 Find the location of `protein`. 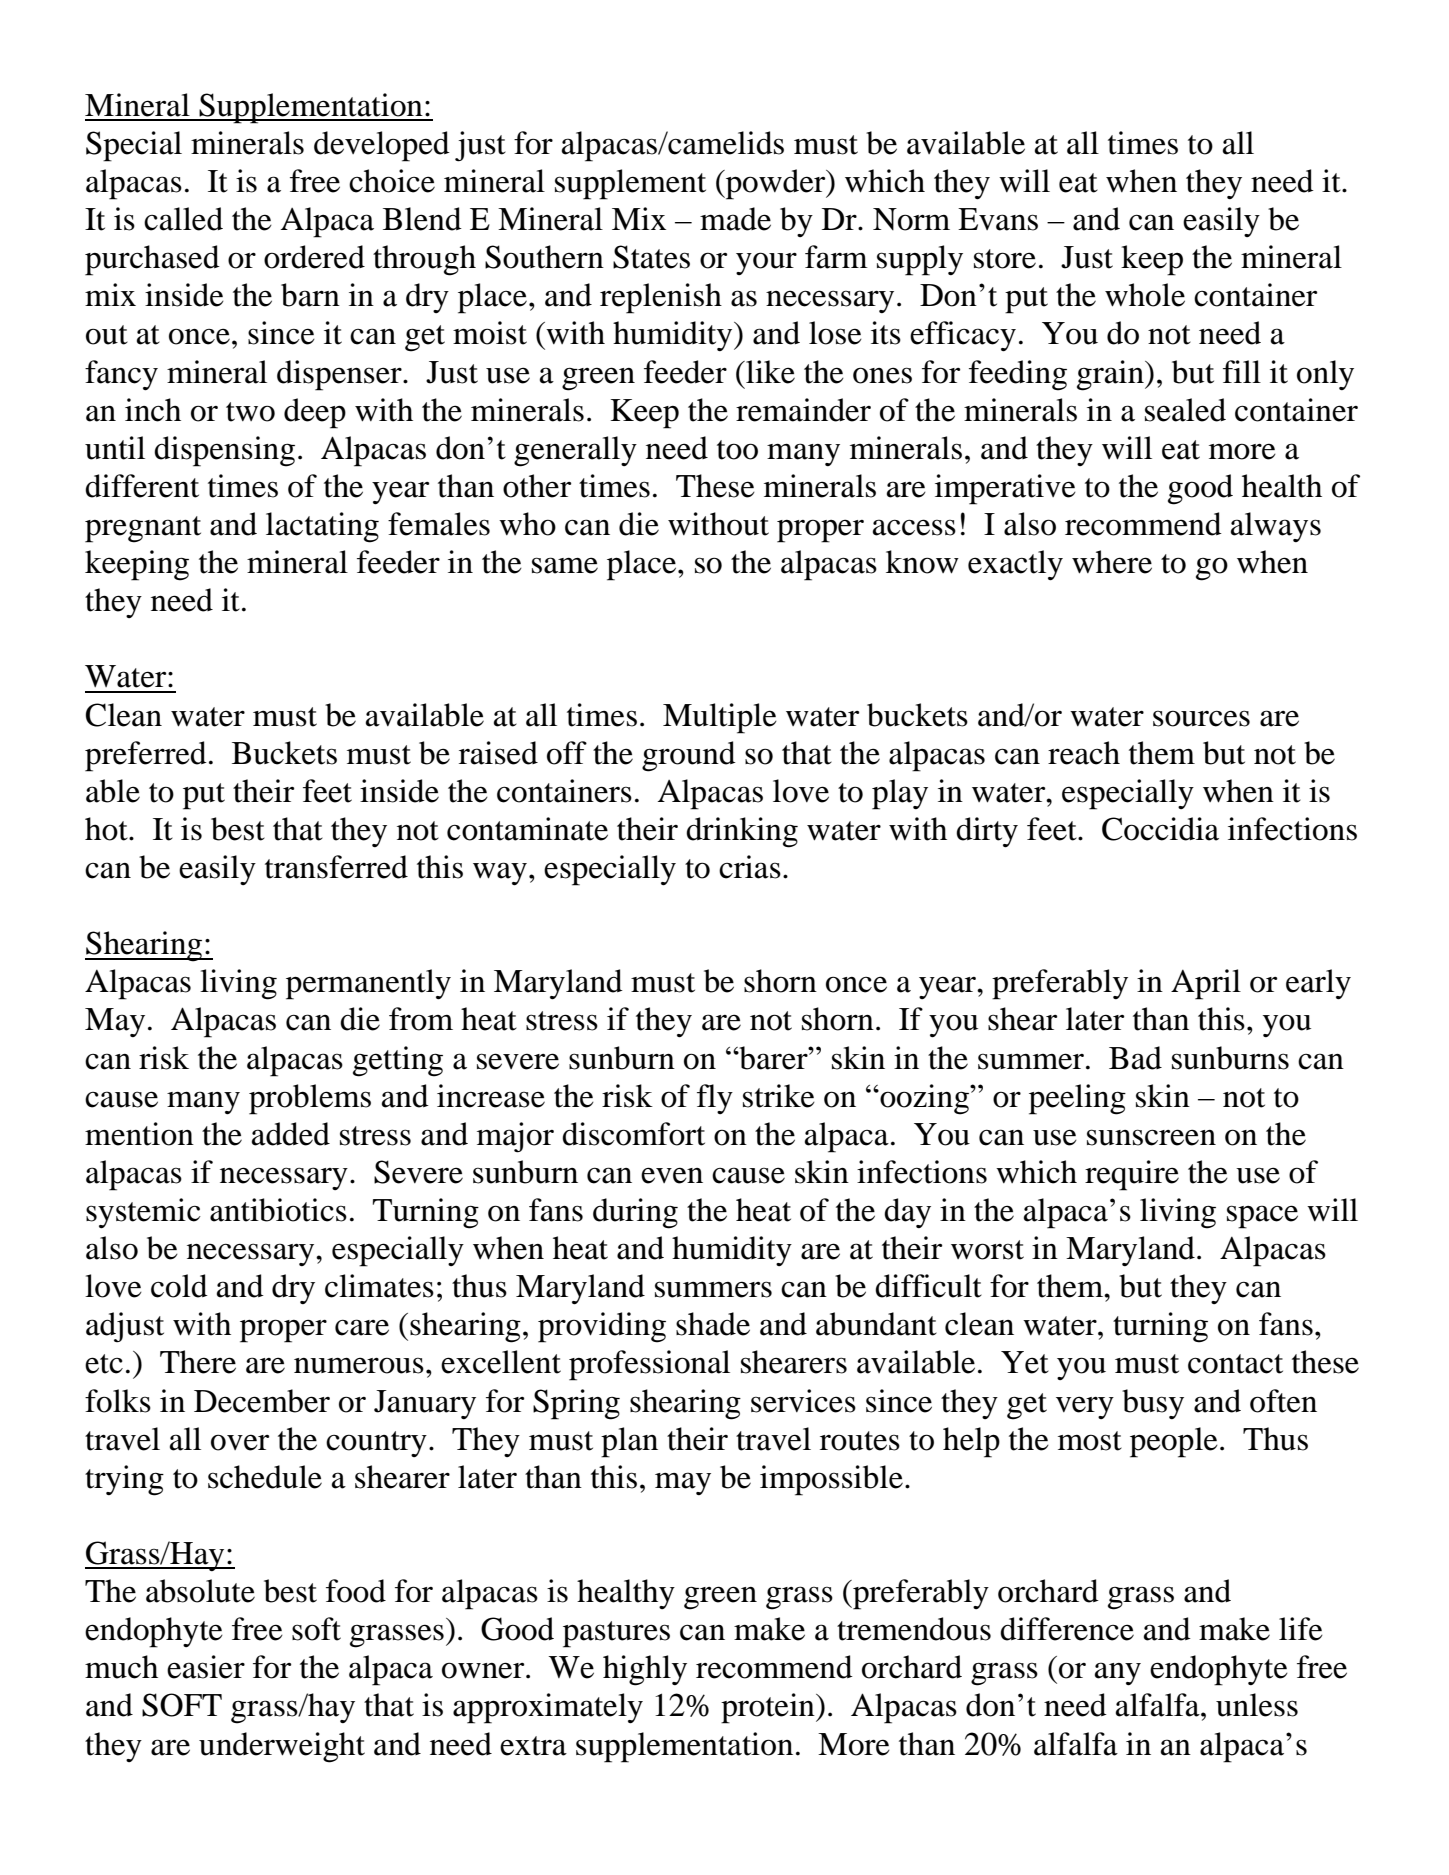

protein is located at coordinates (769, 1708).
